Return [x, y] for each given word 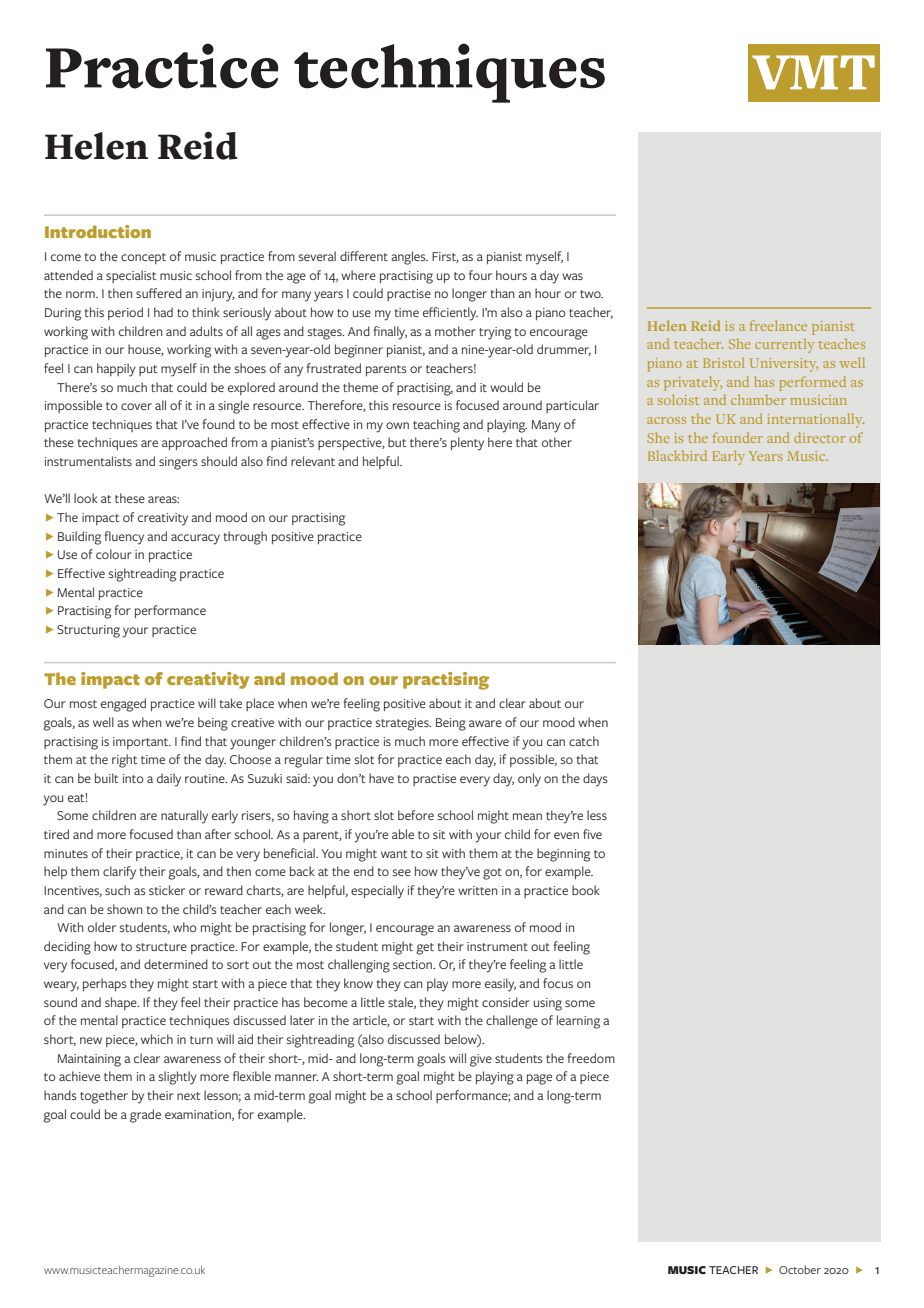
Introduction [98, 231]
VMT [813, 72]
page [539, 1079]
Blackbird [677, 455]
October [800, 1269]
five [592, 834]
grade [145, 1116]
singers [178, 463]
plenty [467, 444]
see [402, 872]
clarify [119, 873]
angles [409, 258]
